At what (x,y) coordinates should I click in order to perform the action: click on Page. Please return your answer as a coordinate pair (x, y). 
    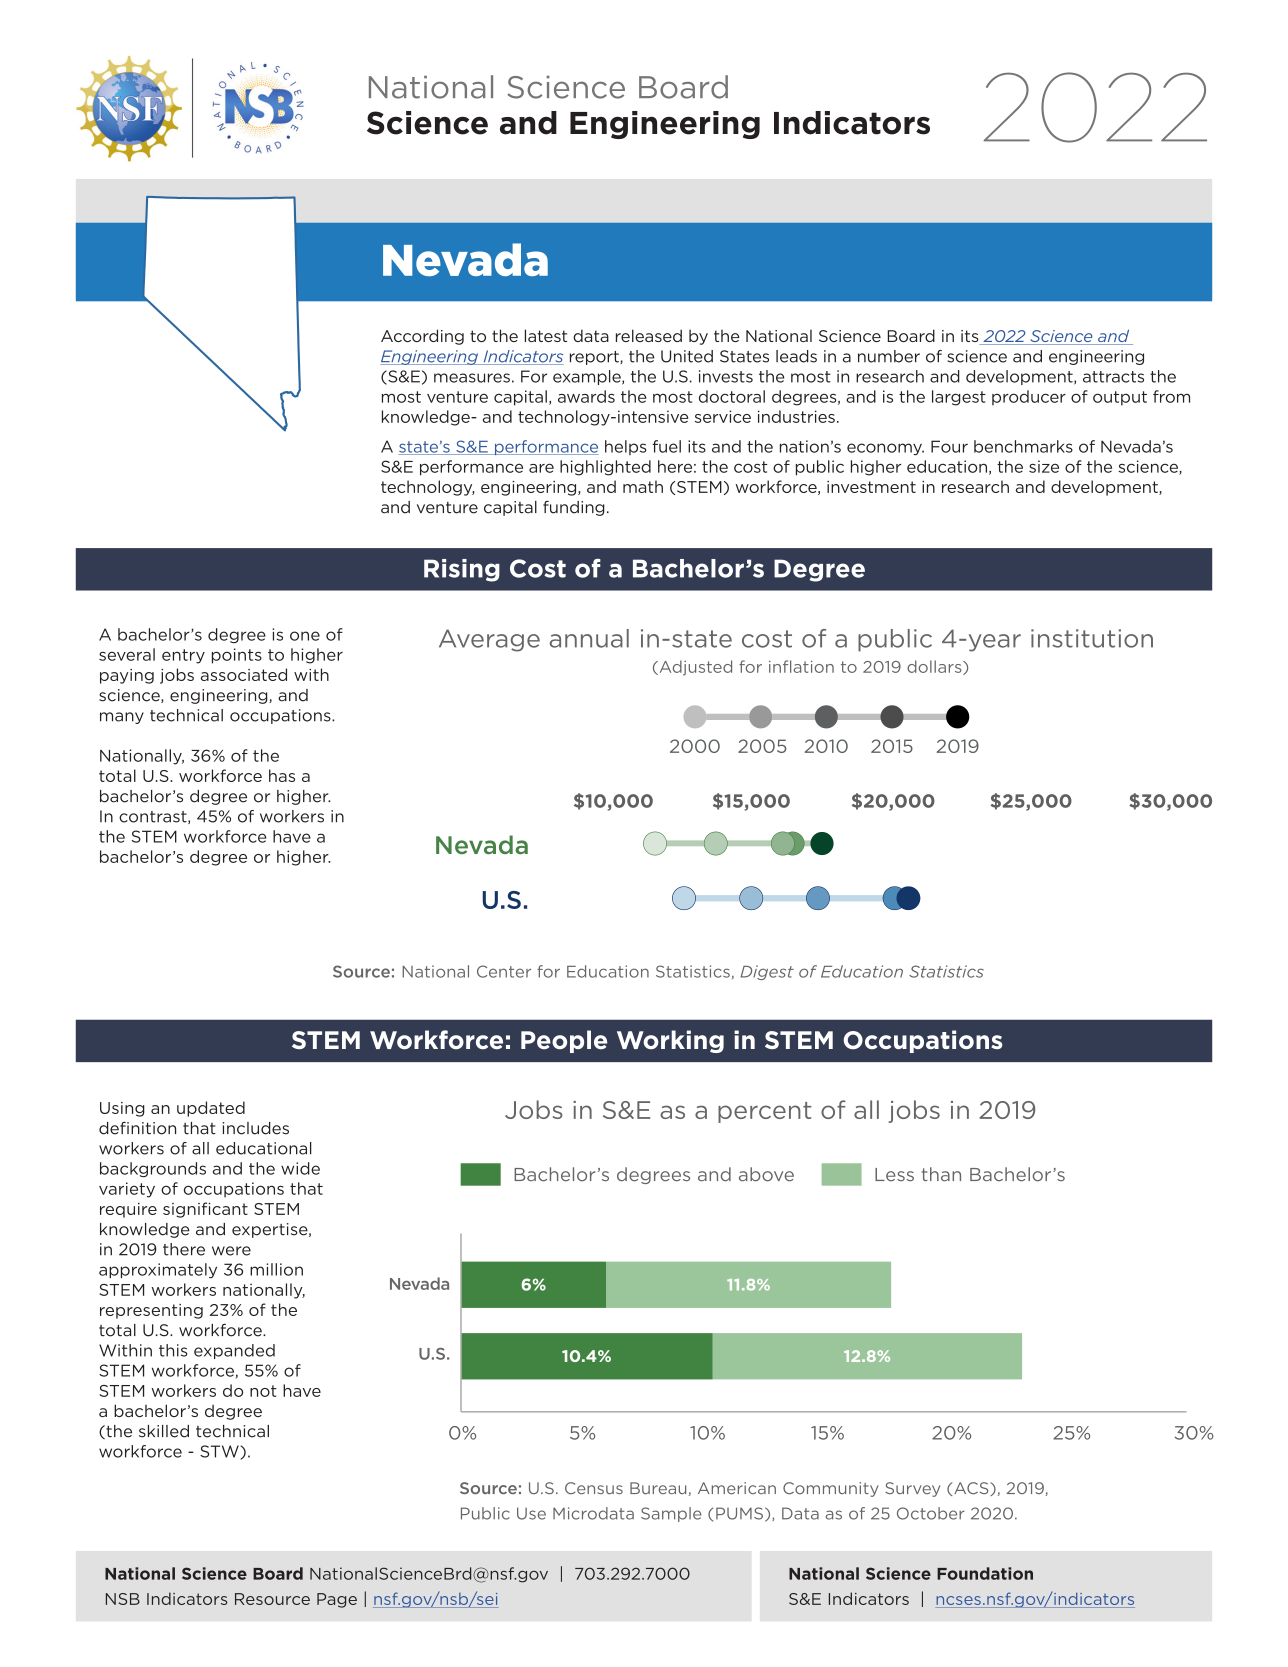
    Looking at the image, I should click on (337, 1600).
